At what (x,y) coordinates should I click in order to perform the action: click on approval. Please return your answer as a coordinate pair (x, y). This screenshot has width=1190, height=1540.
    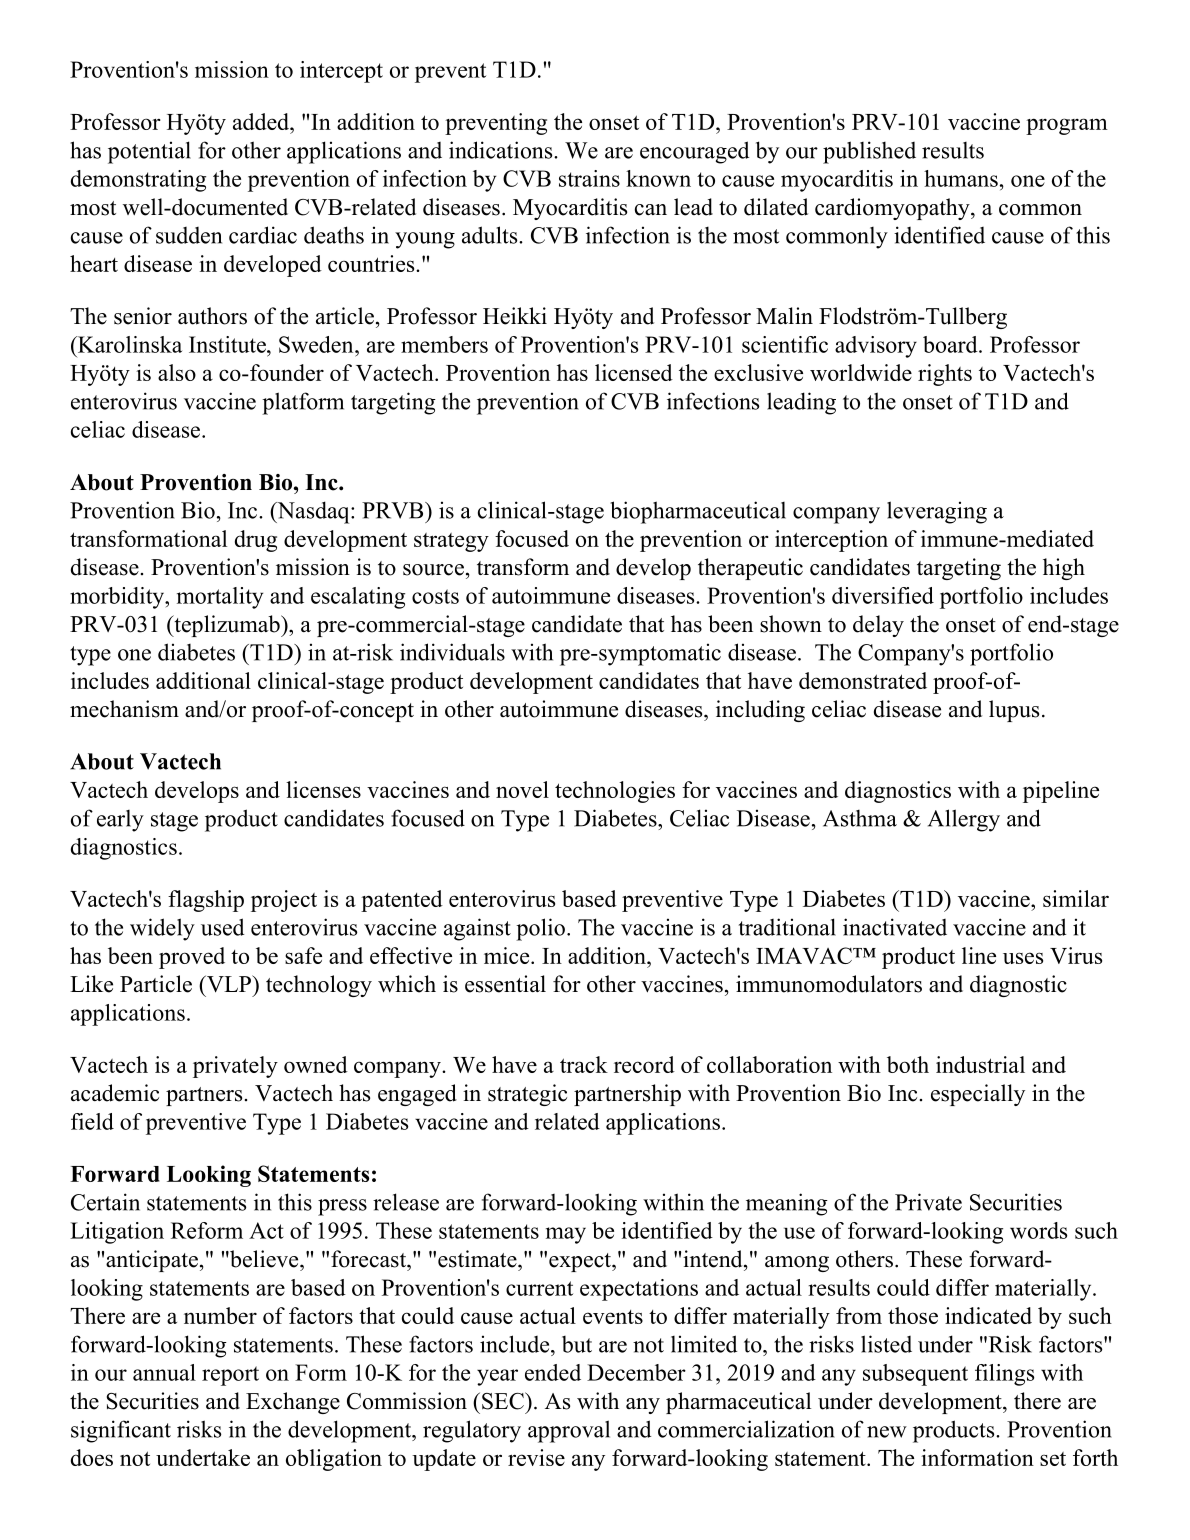
    Looking at the image, I should click on (569, 1431).
